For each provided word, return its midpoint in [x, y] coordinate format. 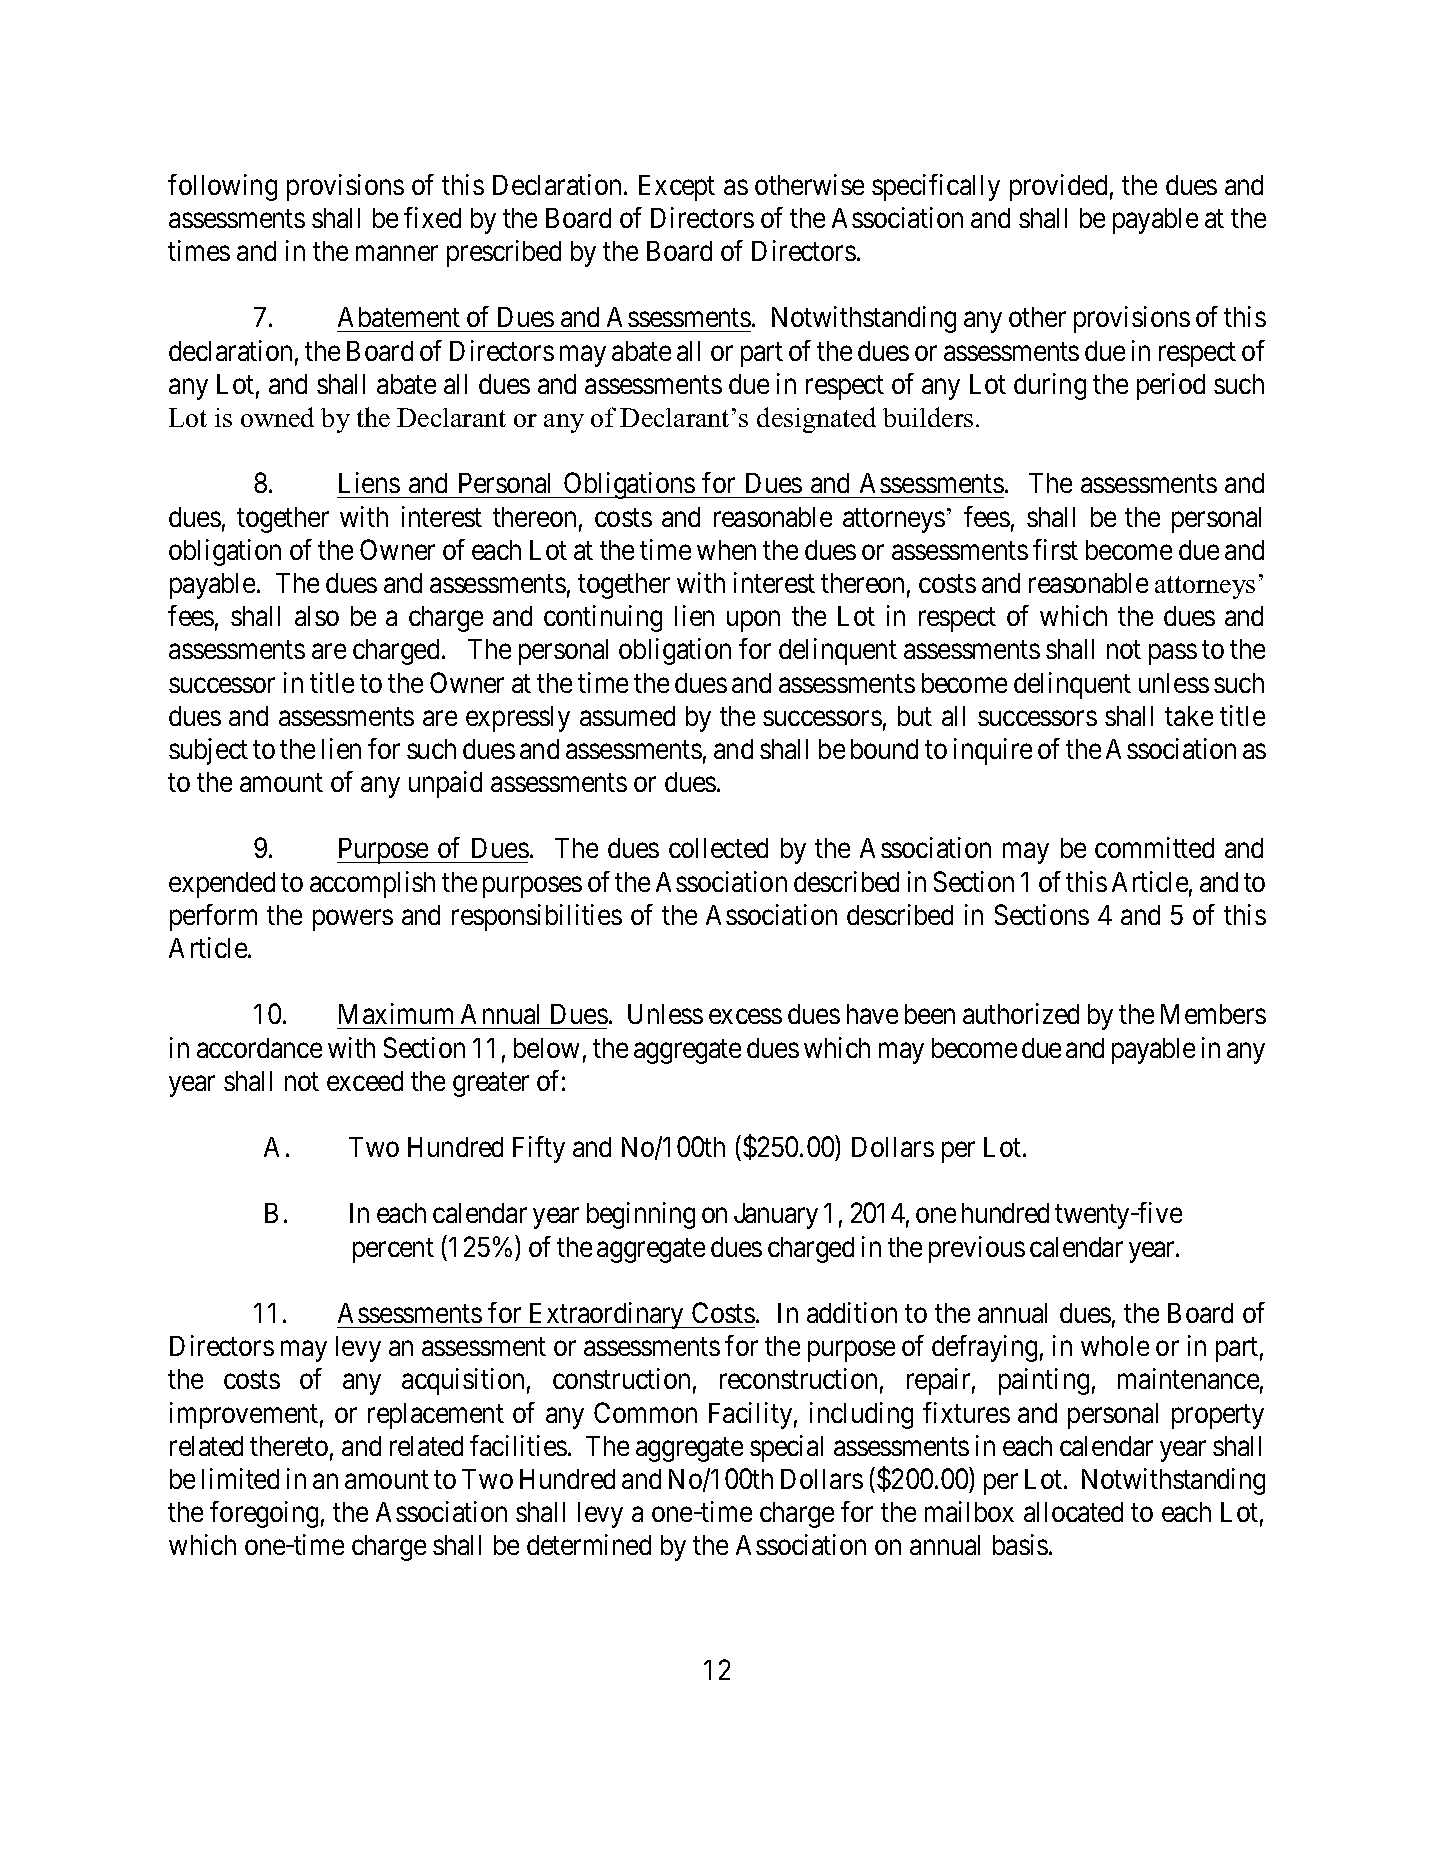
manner [397, 253]
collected [718, 848]
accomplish [372, 884]
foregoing [264, 1514]
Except [677, 188]
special [786, 1448]
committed [1154, 847]
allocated [1073, 1512]
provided [1058, 187]
